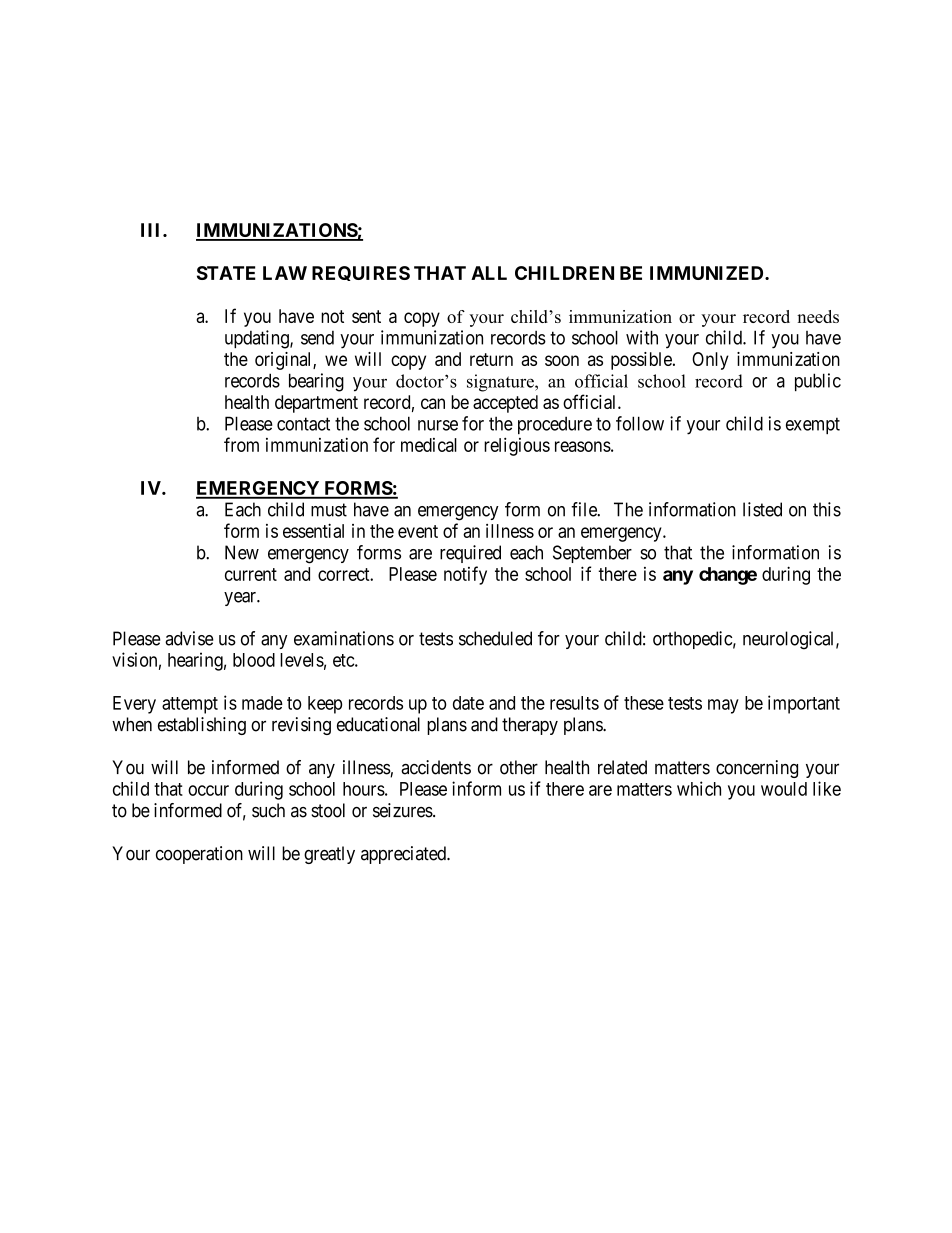  Describe the element at coordinates (241, 444) in the document. I see `from` at that location.
